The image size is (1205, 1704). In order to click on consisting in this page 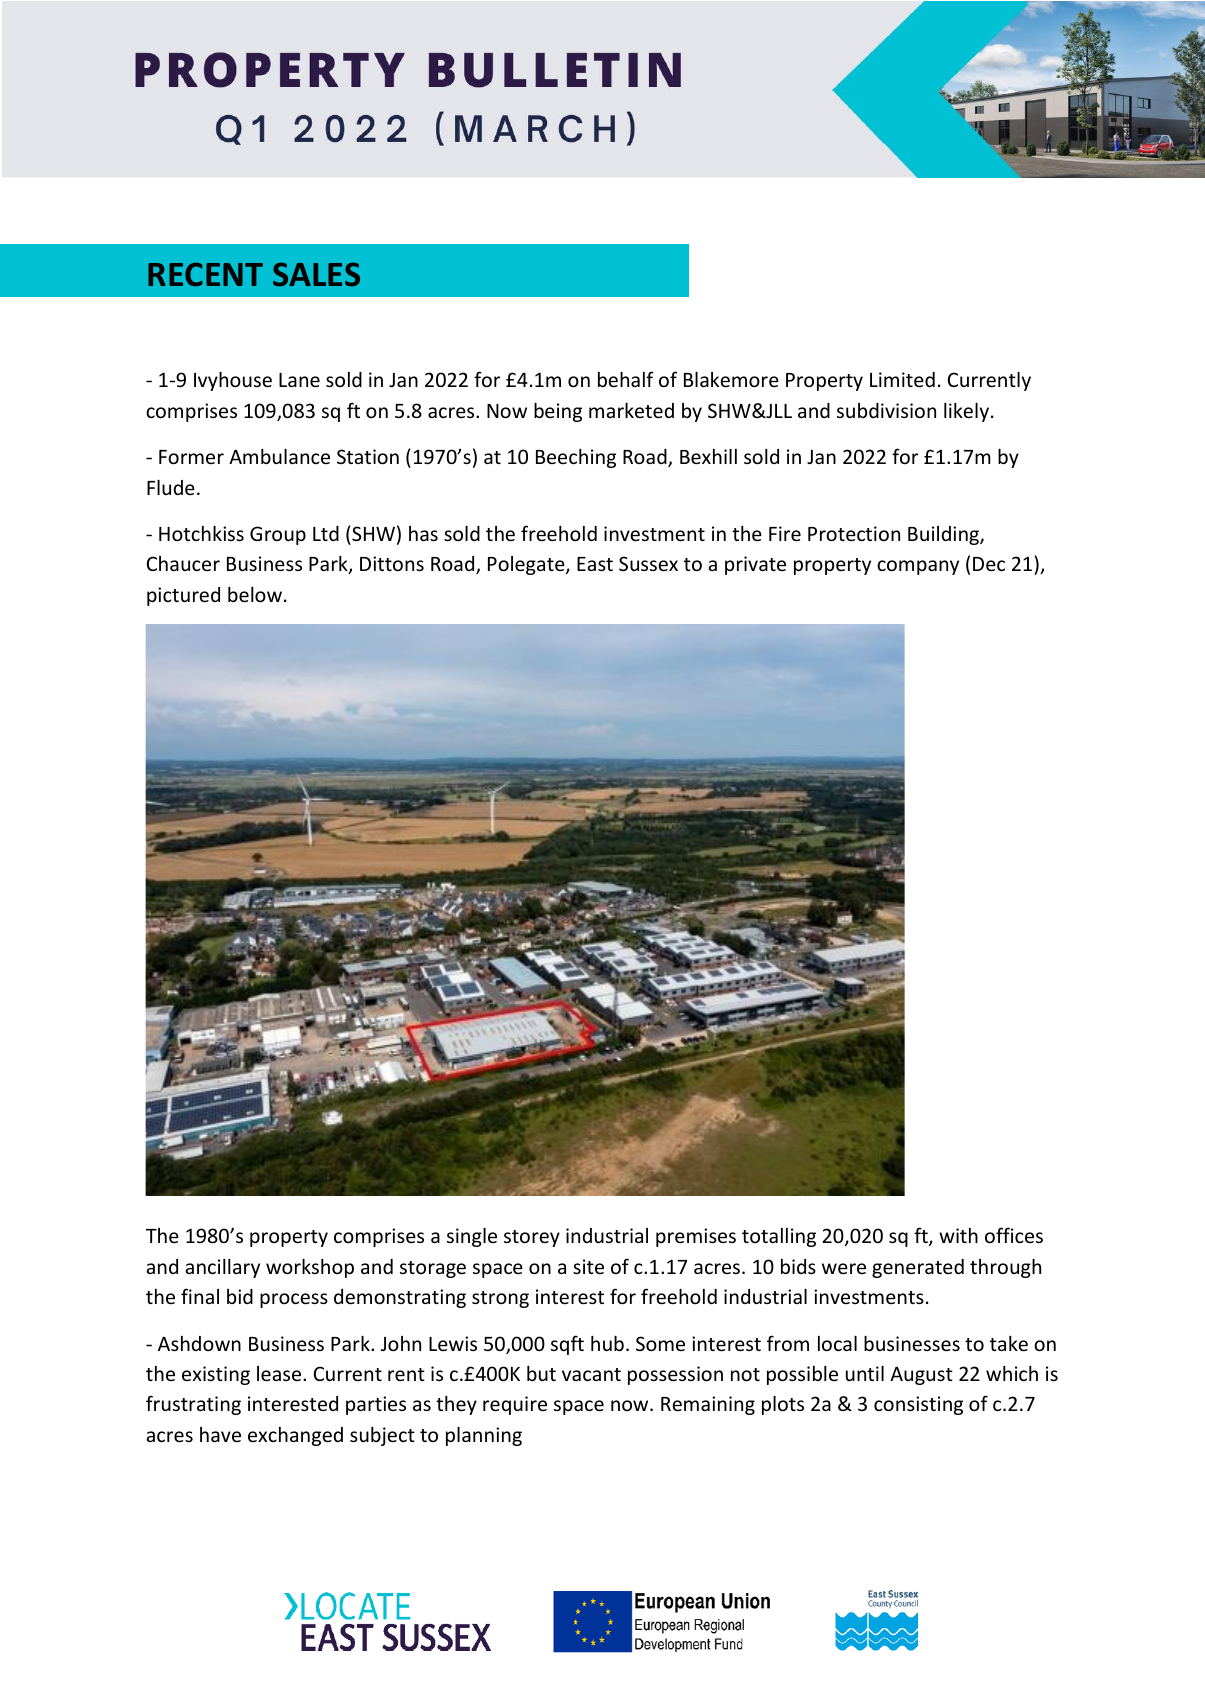, I will do `click(918, 1405)`.
